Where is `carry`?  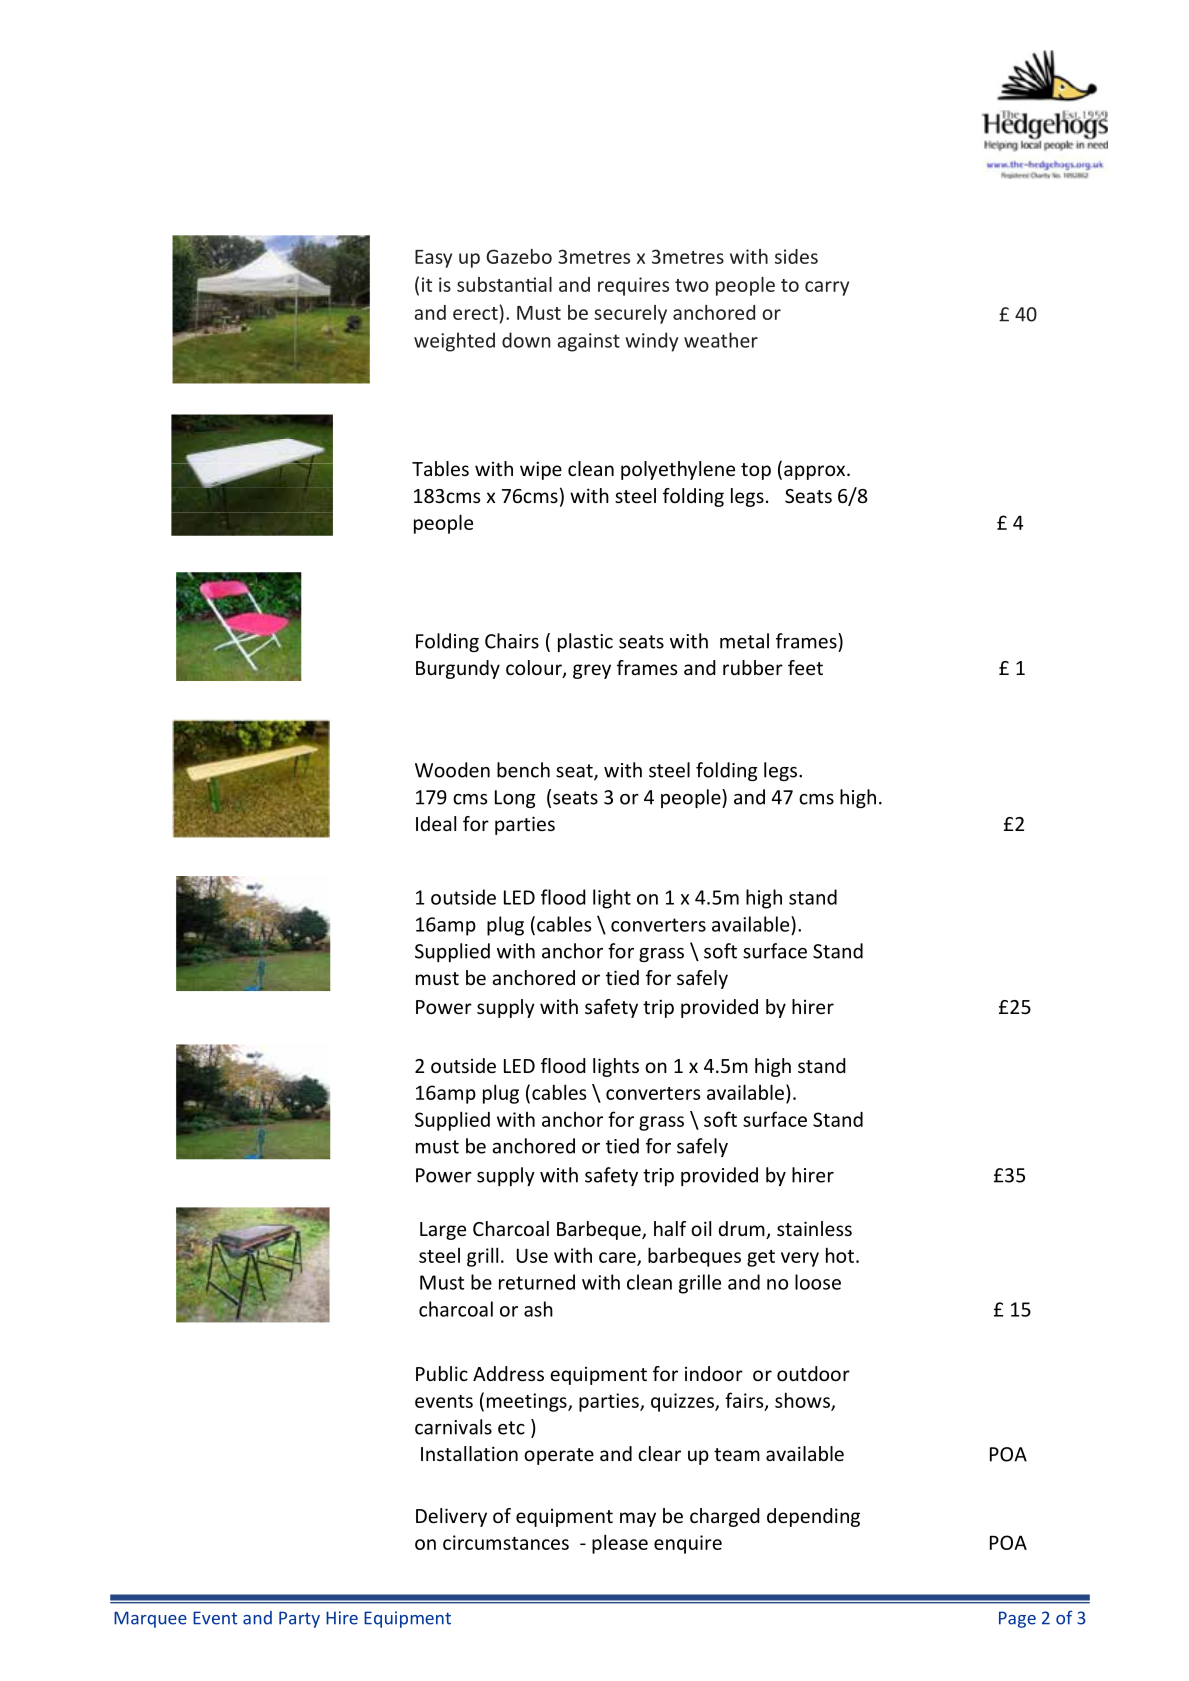 carry is located at coordinates (827, 288).
